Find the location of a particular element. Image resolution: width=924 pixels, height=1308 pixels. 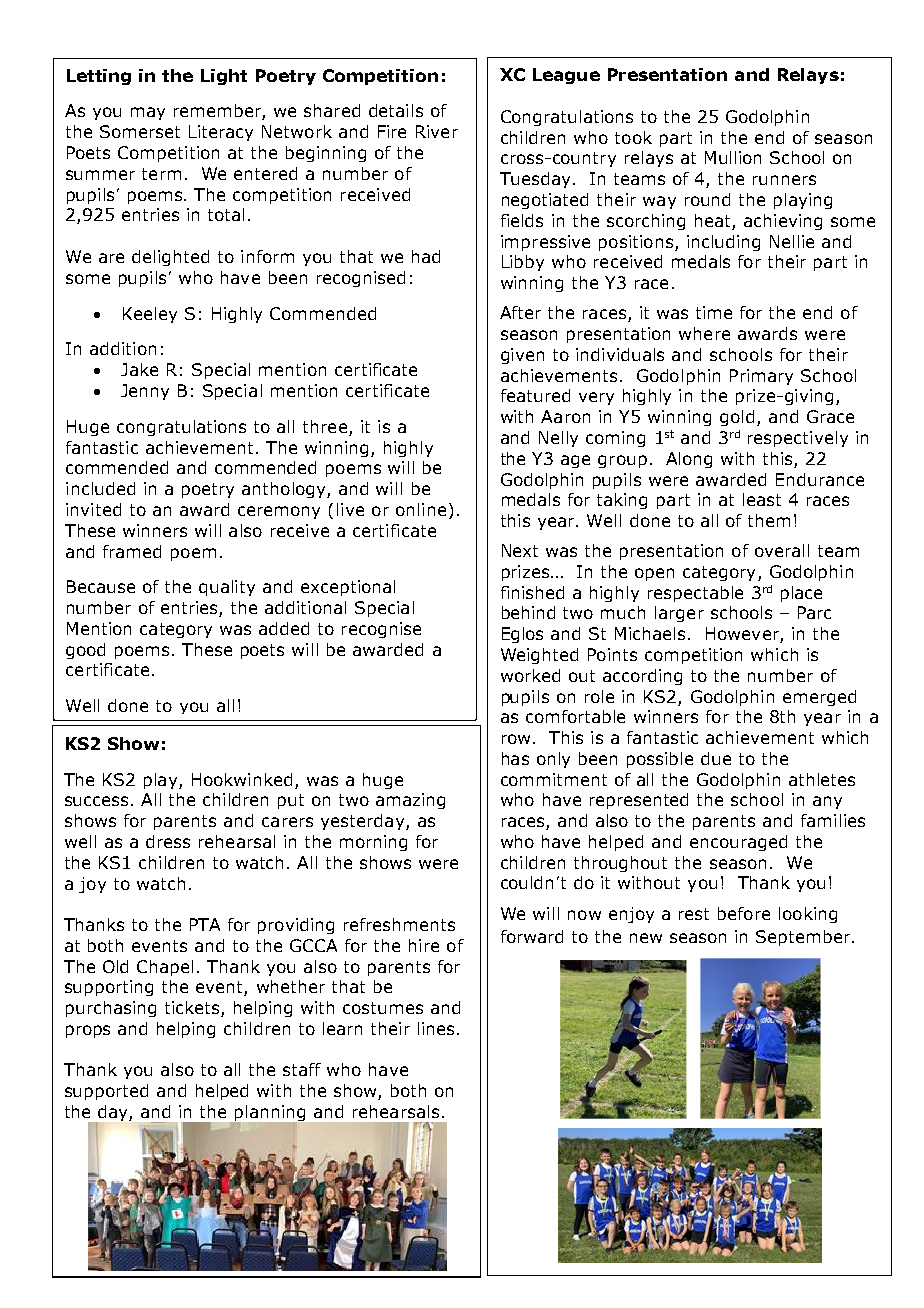

supported is located at coordinates (106, 1092).
